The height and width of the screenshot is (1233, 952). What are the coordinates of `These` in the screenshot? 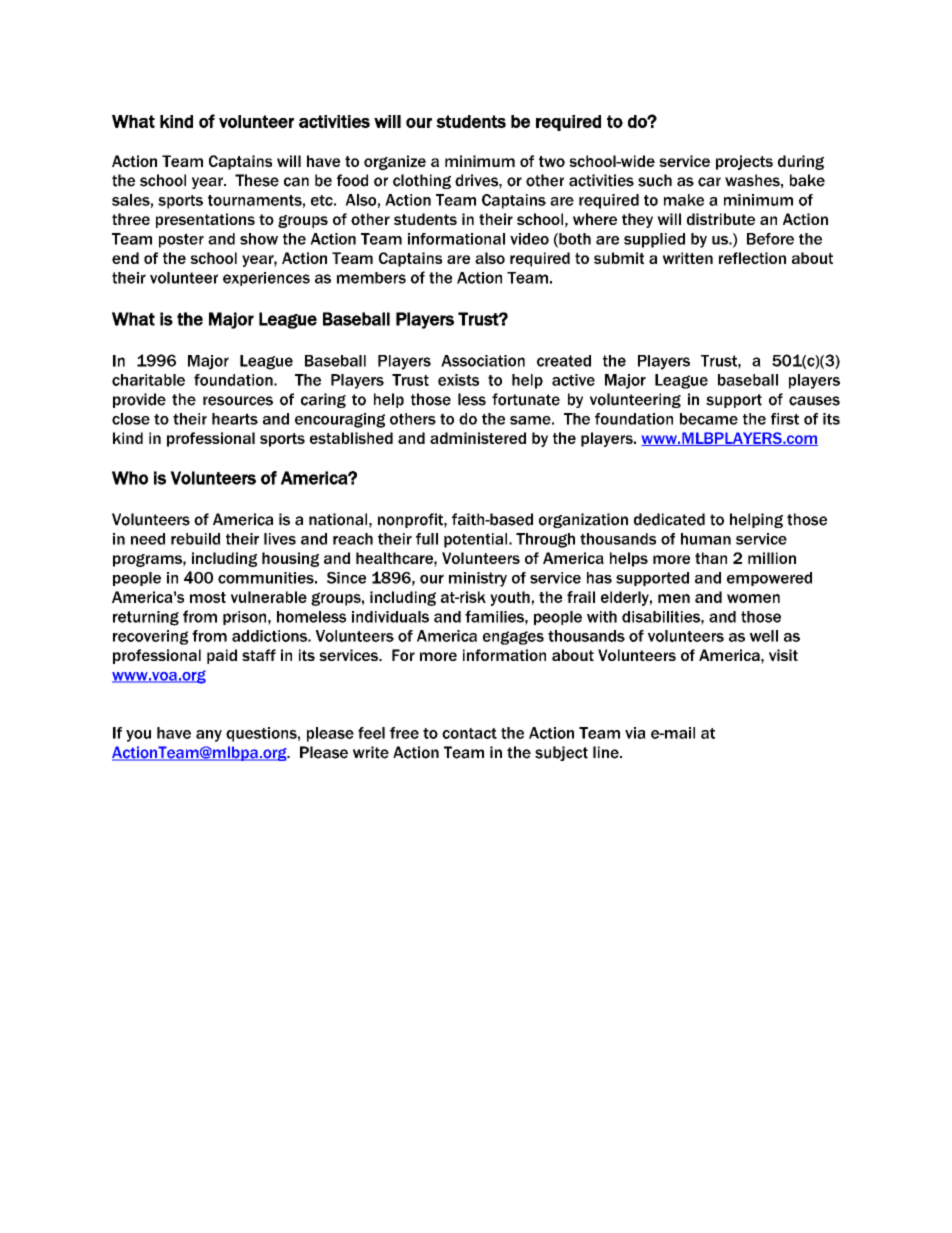 It's located at (257, 180).
